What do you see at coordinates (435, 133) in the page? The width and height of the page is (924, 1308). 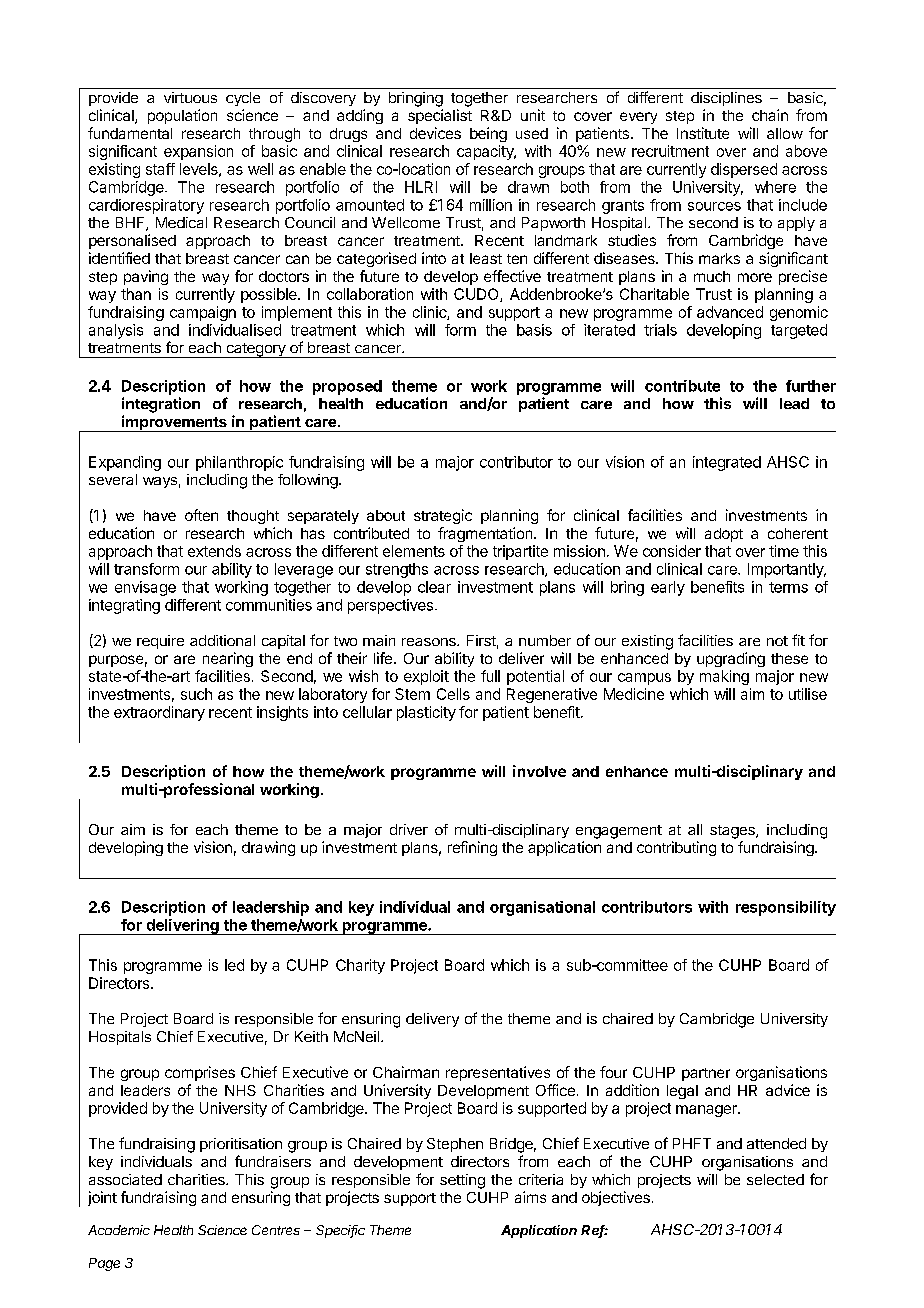 I see `devices` at bounding box center [435, 133].
